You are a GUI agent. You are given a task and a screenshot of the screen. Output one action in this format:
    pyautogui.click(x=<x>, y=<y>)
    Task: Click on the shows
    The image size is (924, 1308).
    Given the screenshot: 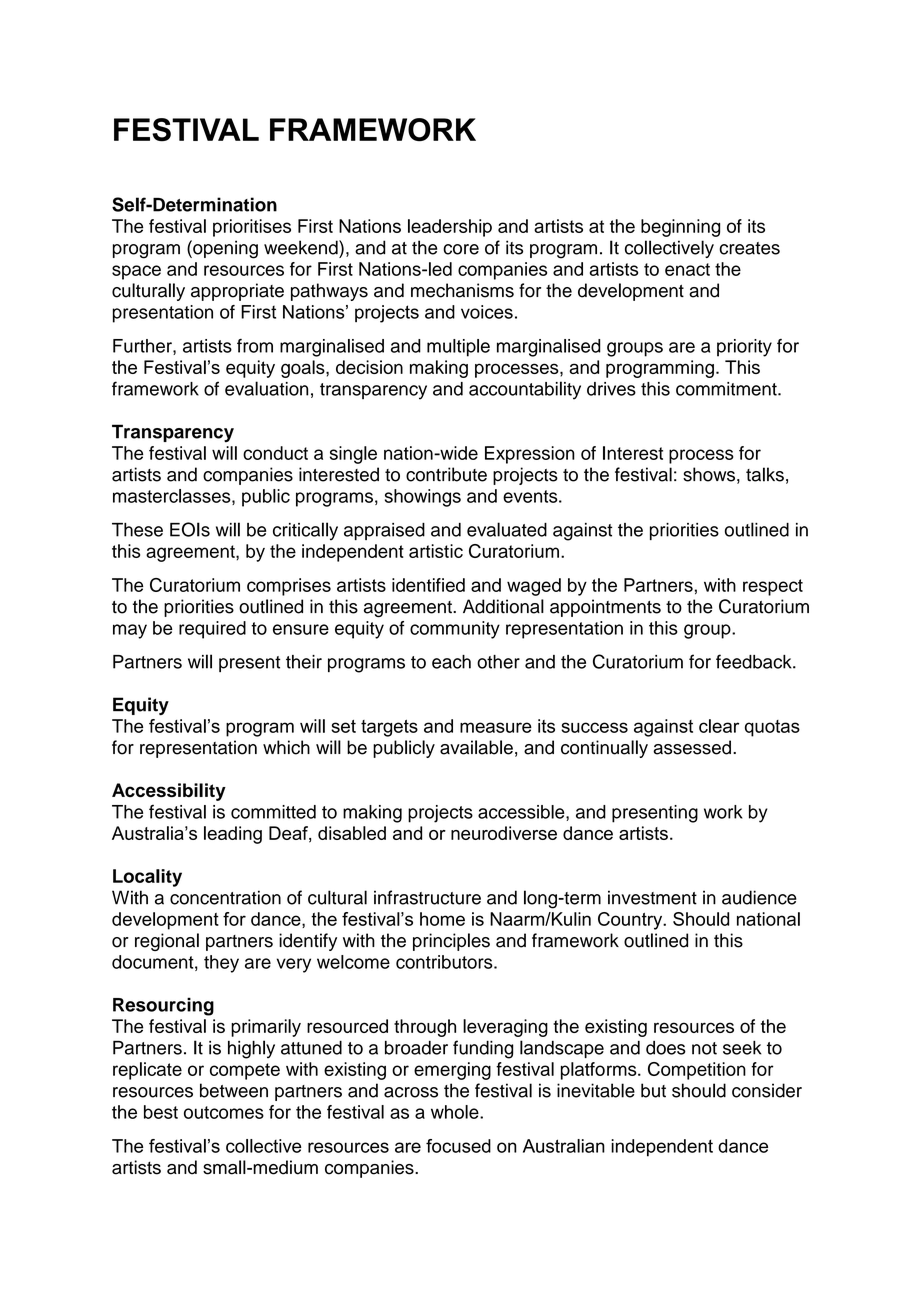 What is the action you would take?
    pyautogui.click(x=709, y=474)
